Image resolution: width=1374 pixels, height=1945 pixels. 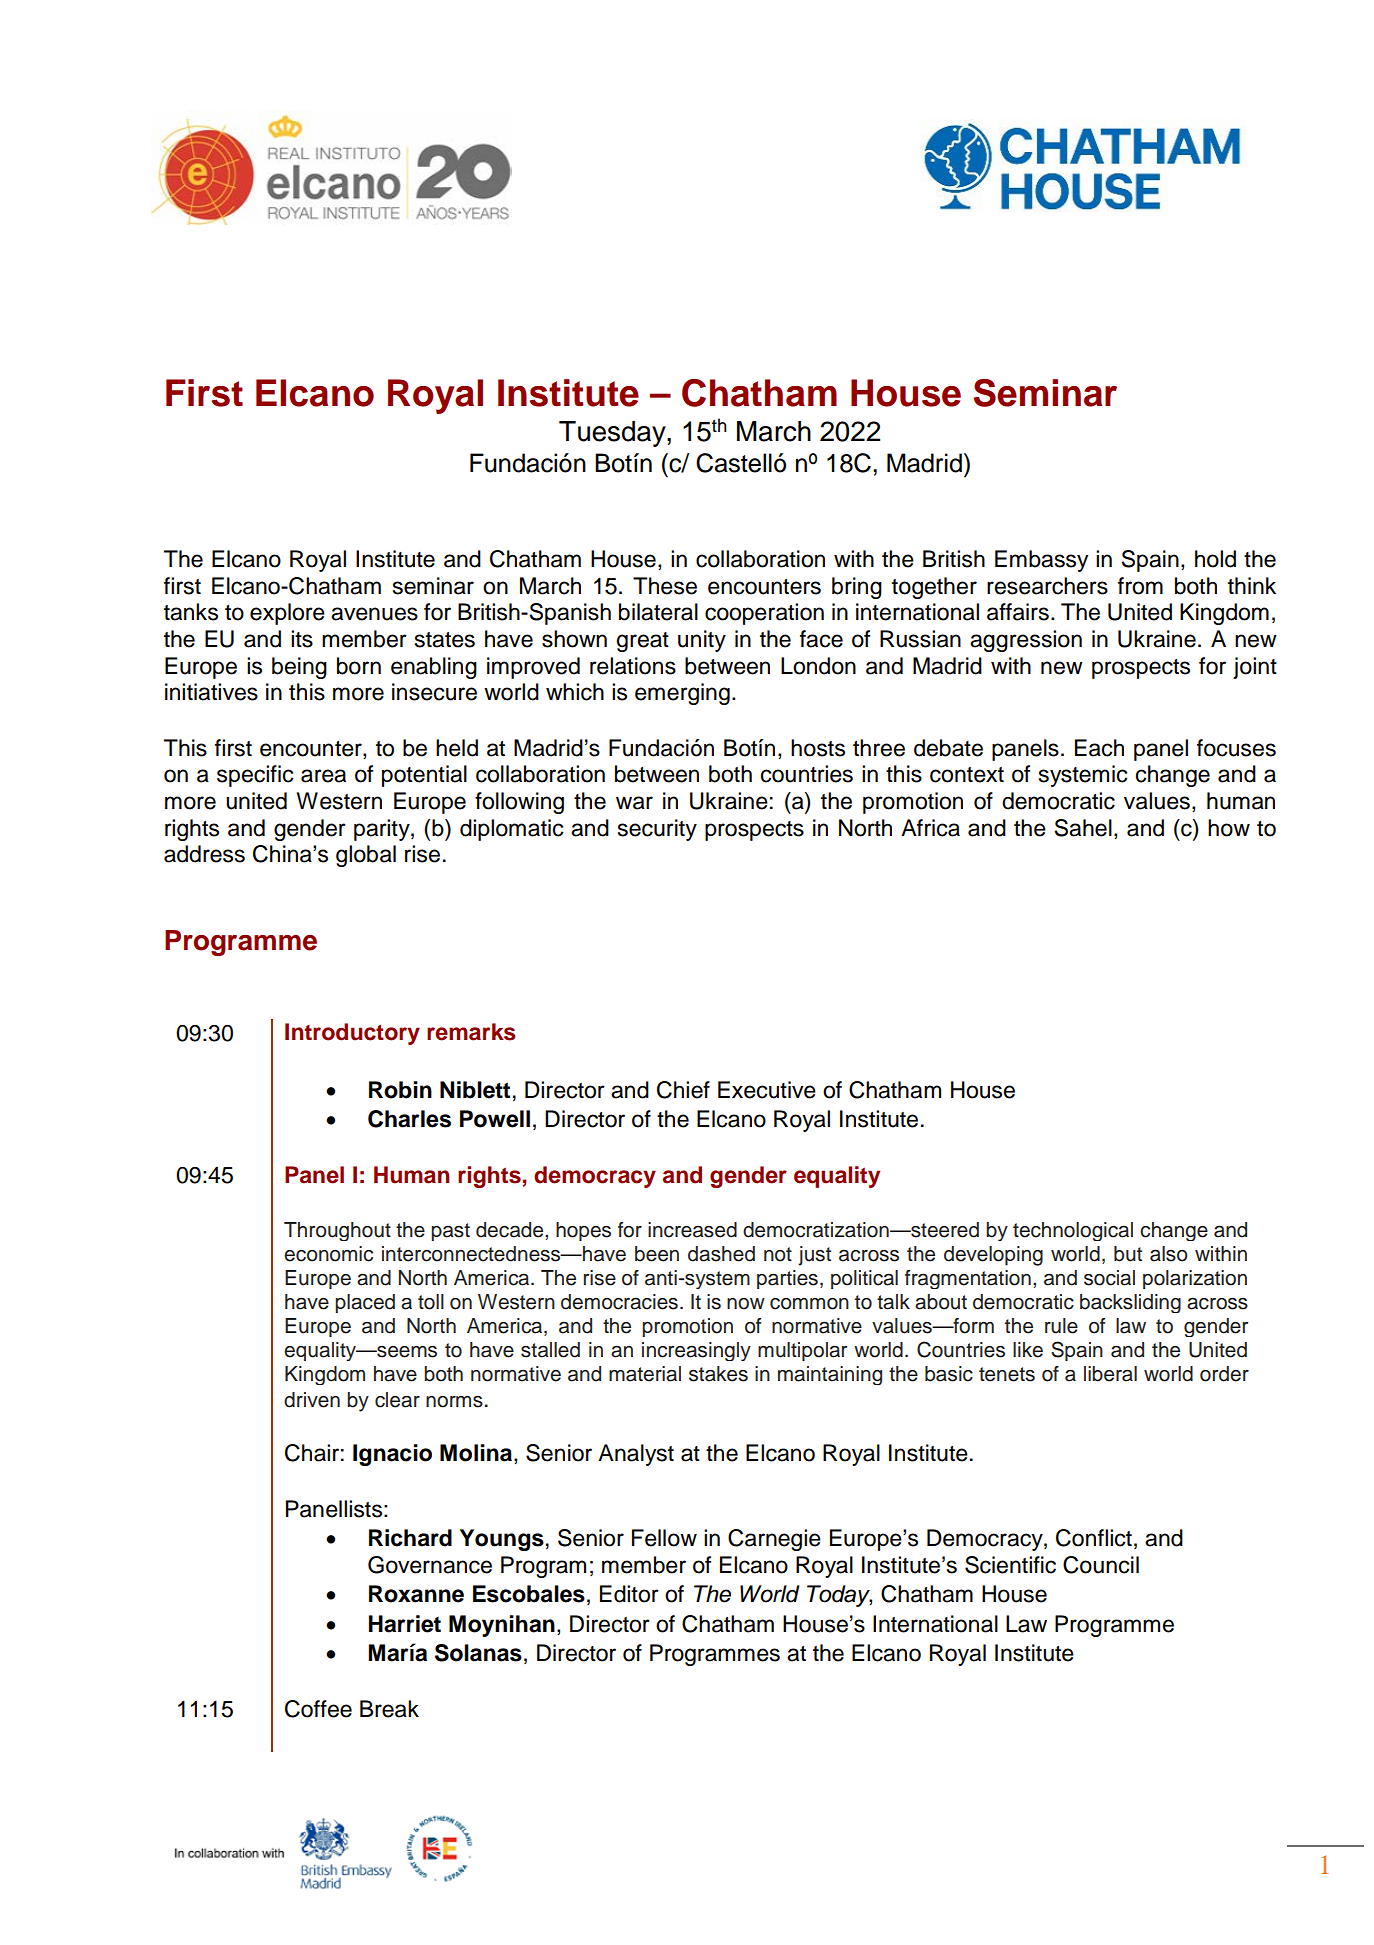 I want to click on hold, so click(x=1215, y=559).
